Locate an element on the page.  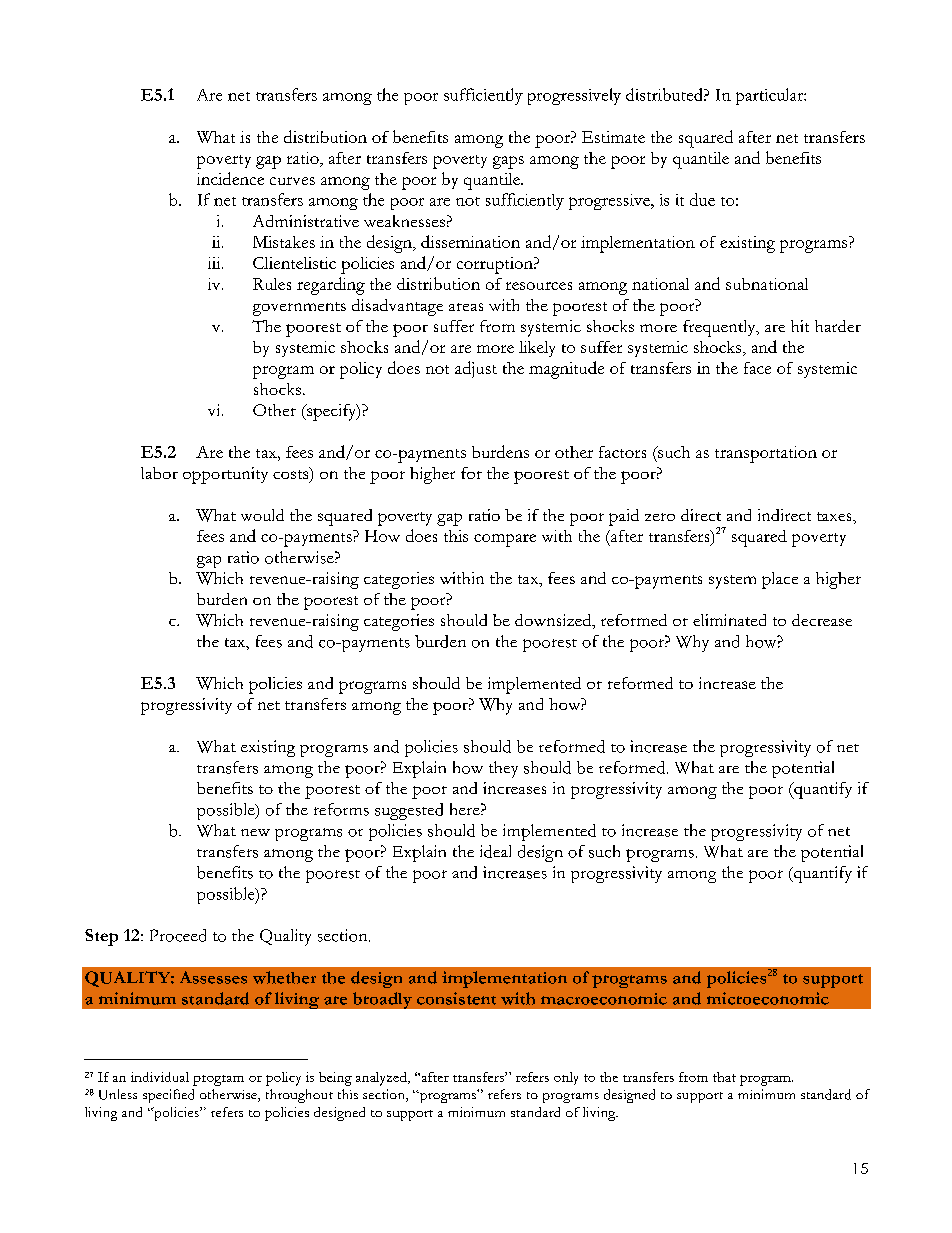
eliminated is located at coordinates (729, 620).
